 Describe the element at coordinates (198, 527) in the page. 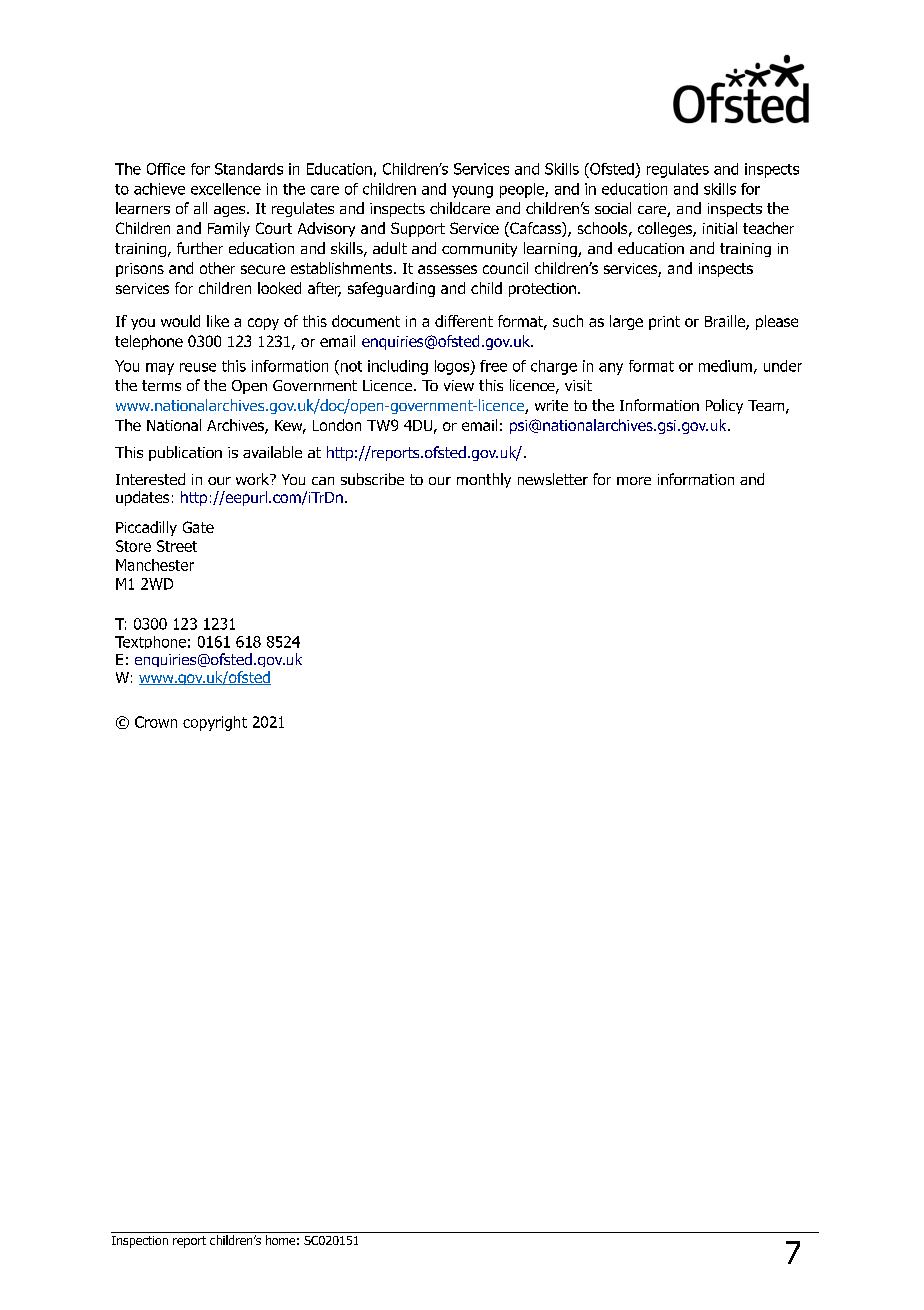

I see `Gate` at that location.
